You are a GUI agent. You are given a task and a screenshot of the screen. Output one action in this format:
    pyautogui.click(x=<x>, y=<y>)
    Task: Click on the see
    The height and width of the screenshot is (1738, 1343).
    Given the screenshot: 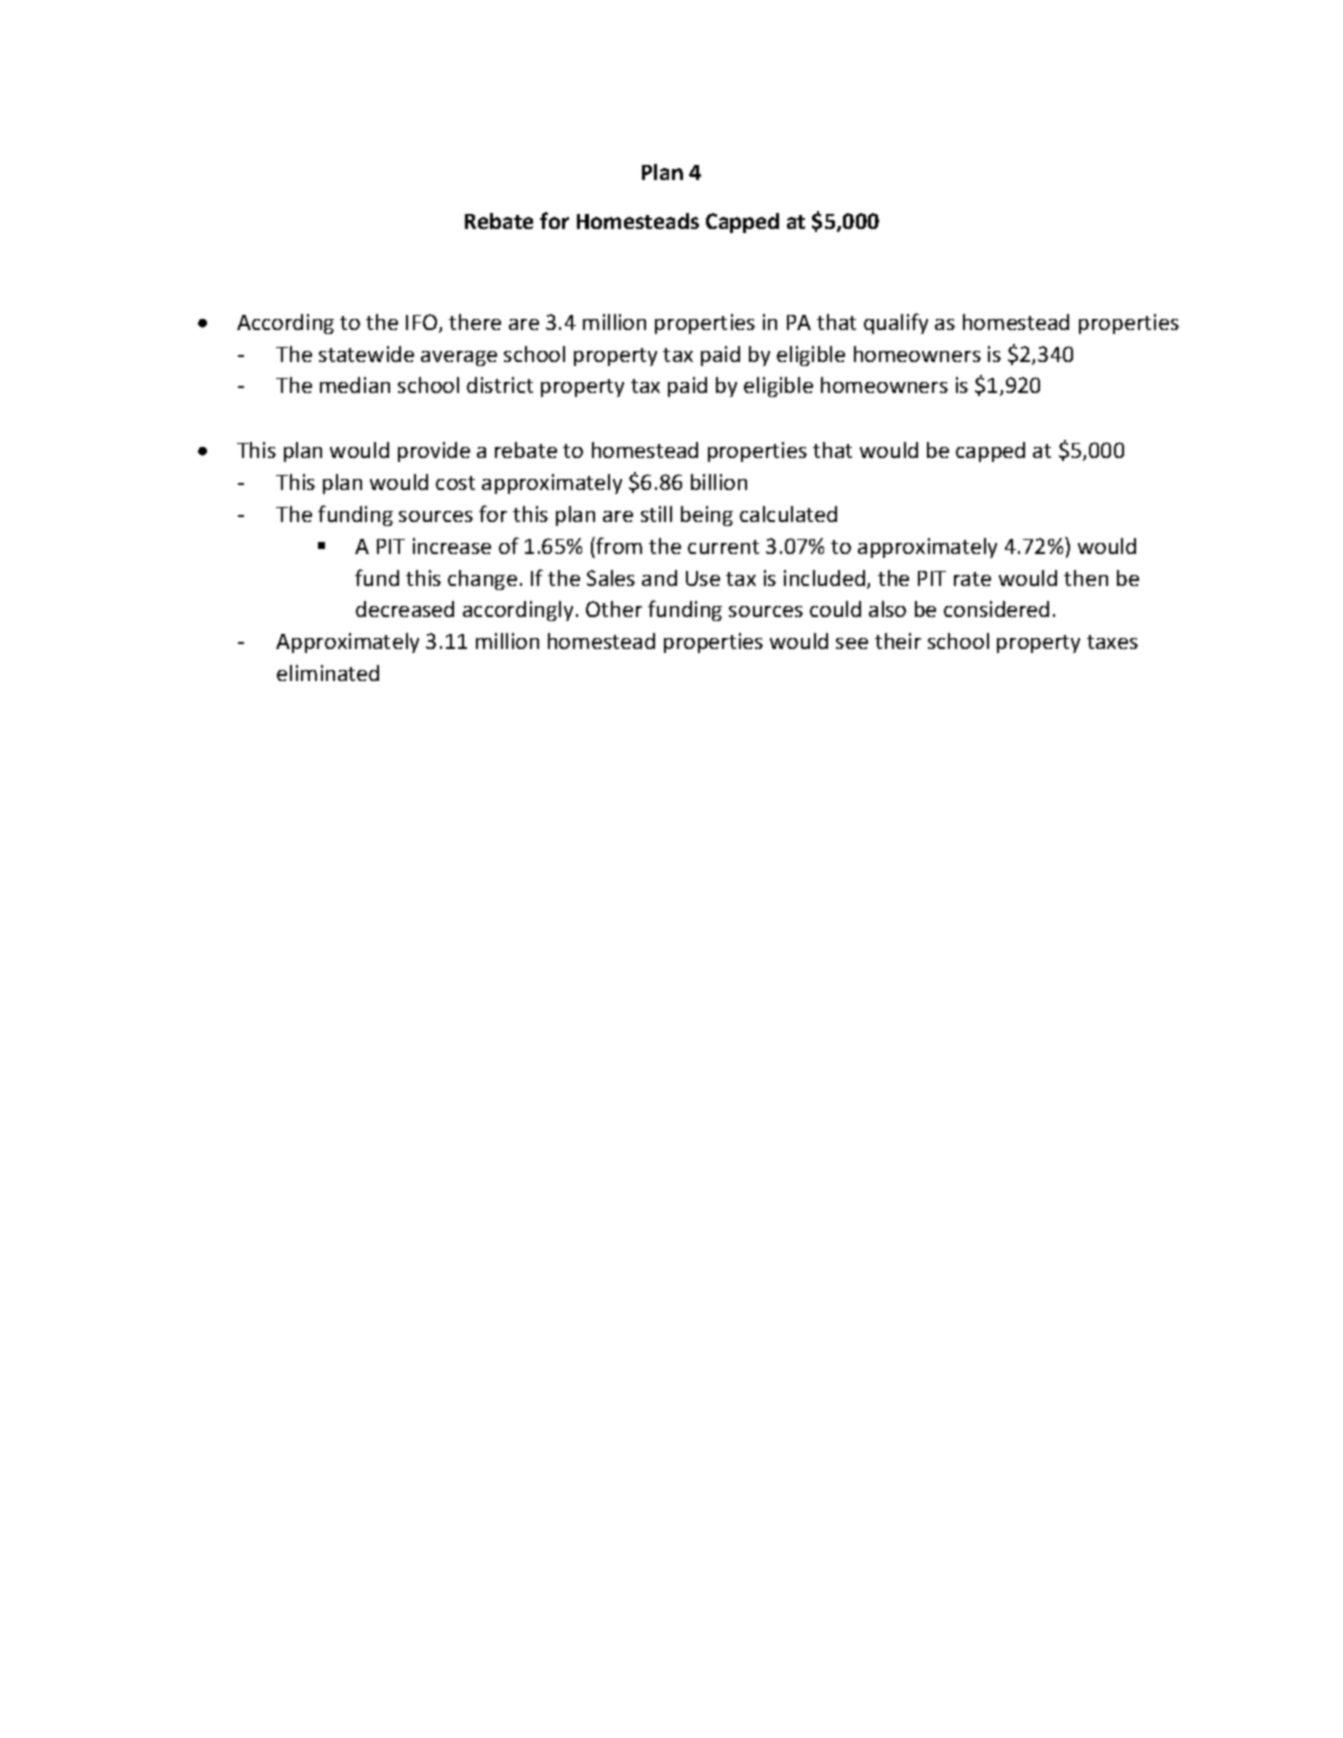 What is the action you would take?
    pyautogui.click(x=852, y=643)
